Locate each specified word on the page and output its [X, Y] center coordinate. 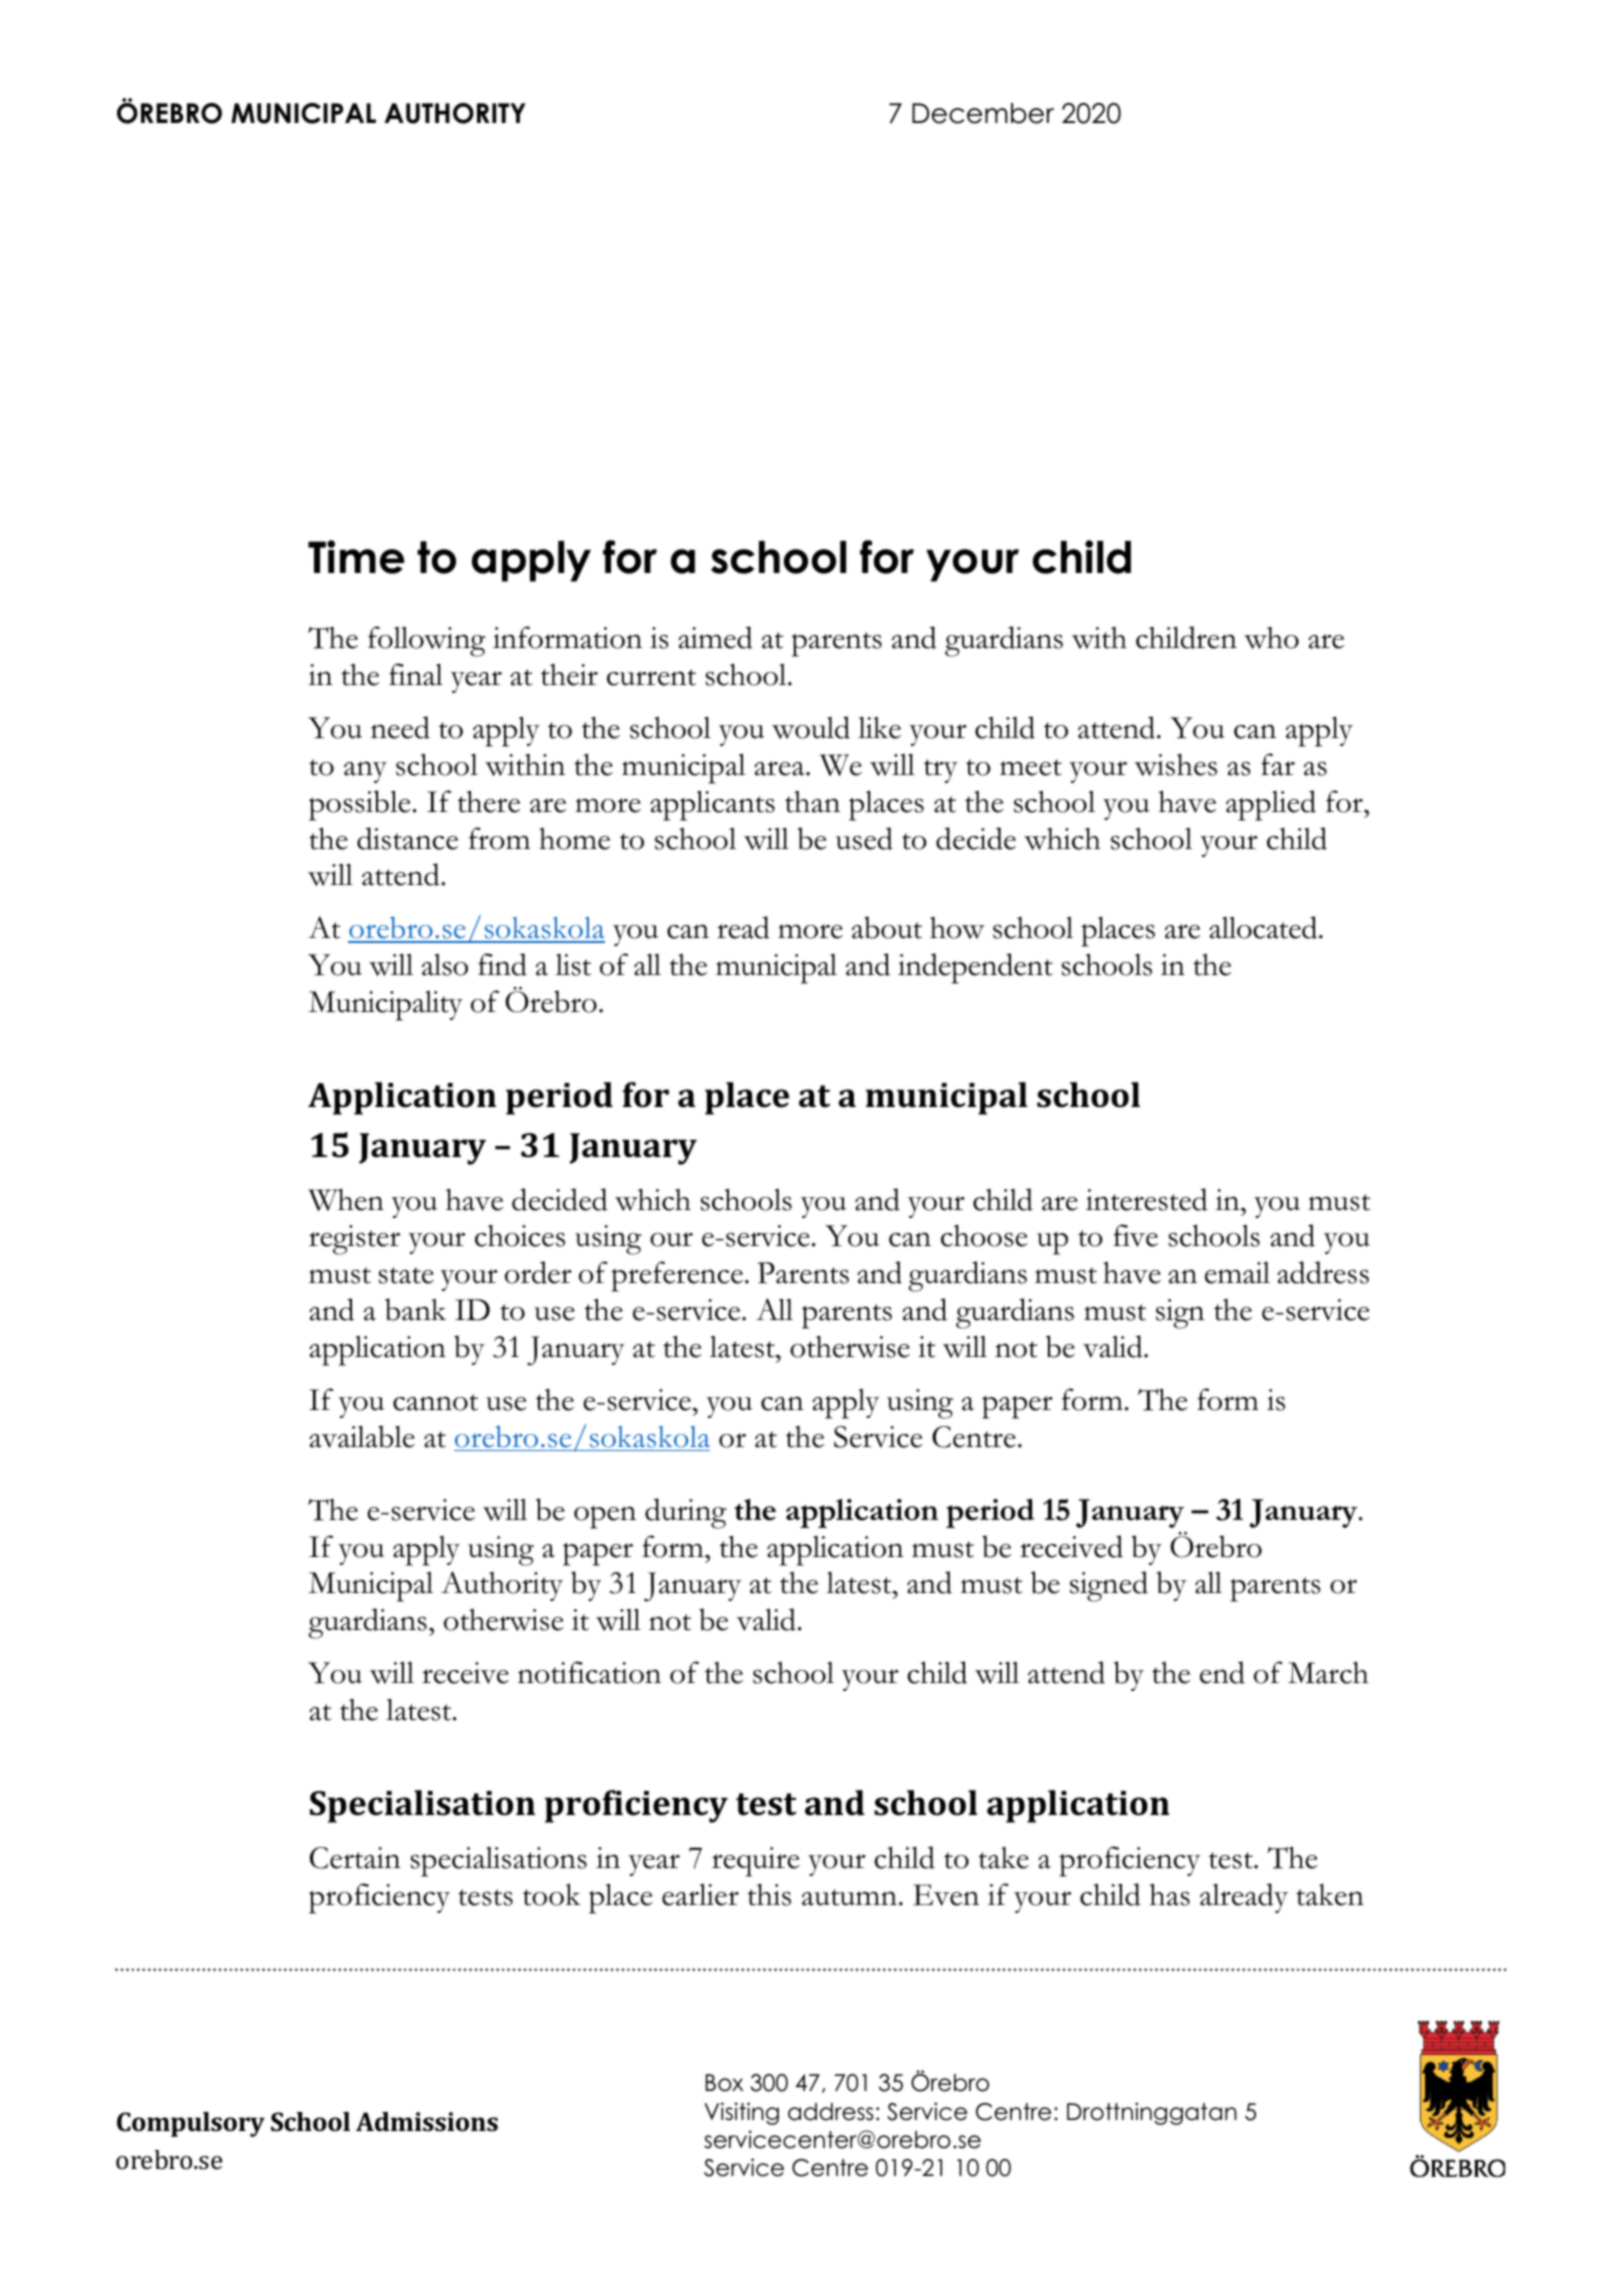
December [983, 113]
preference [677, 1276]
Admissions [427, 2122]
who [1271, 638]
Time [356, 557]
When [346, 1199]
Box [724, 2083]
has [1169, 1894]
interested [1147, 1199]
